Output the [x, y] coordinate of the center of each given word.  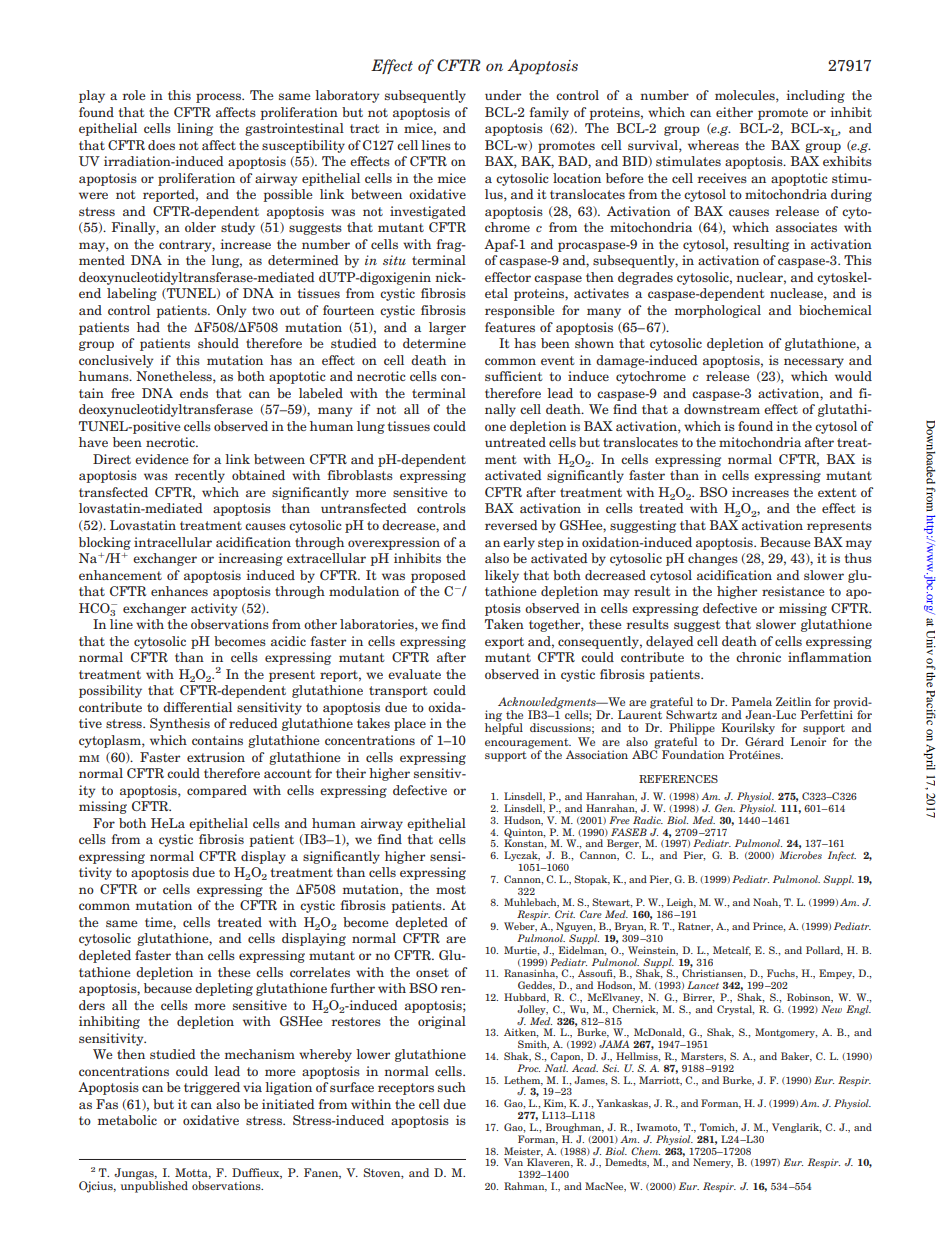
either [734, 112]
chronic [758, 657]
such [452, 1087]
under [503, 95]
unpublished [154, 1186]
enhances [179, 591]
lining [195, 129]
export [504, 643]
